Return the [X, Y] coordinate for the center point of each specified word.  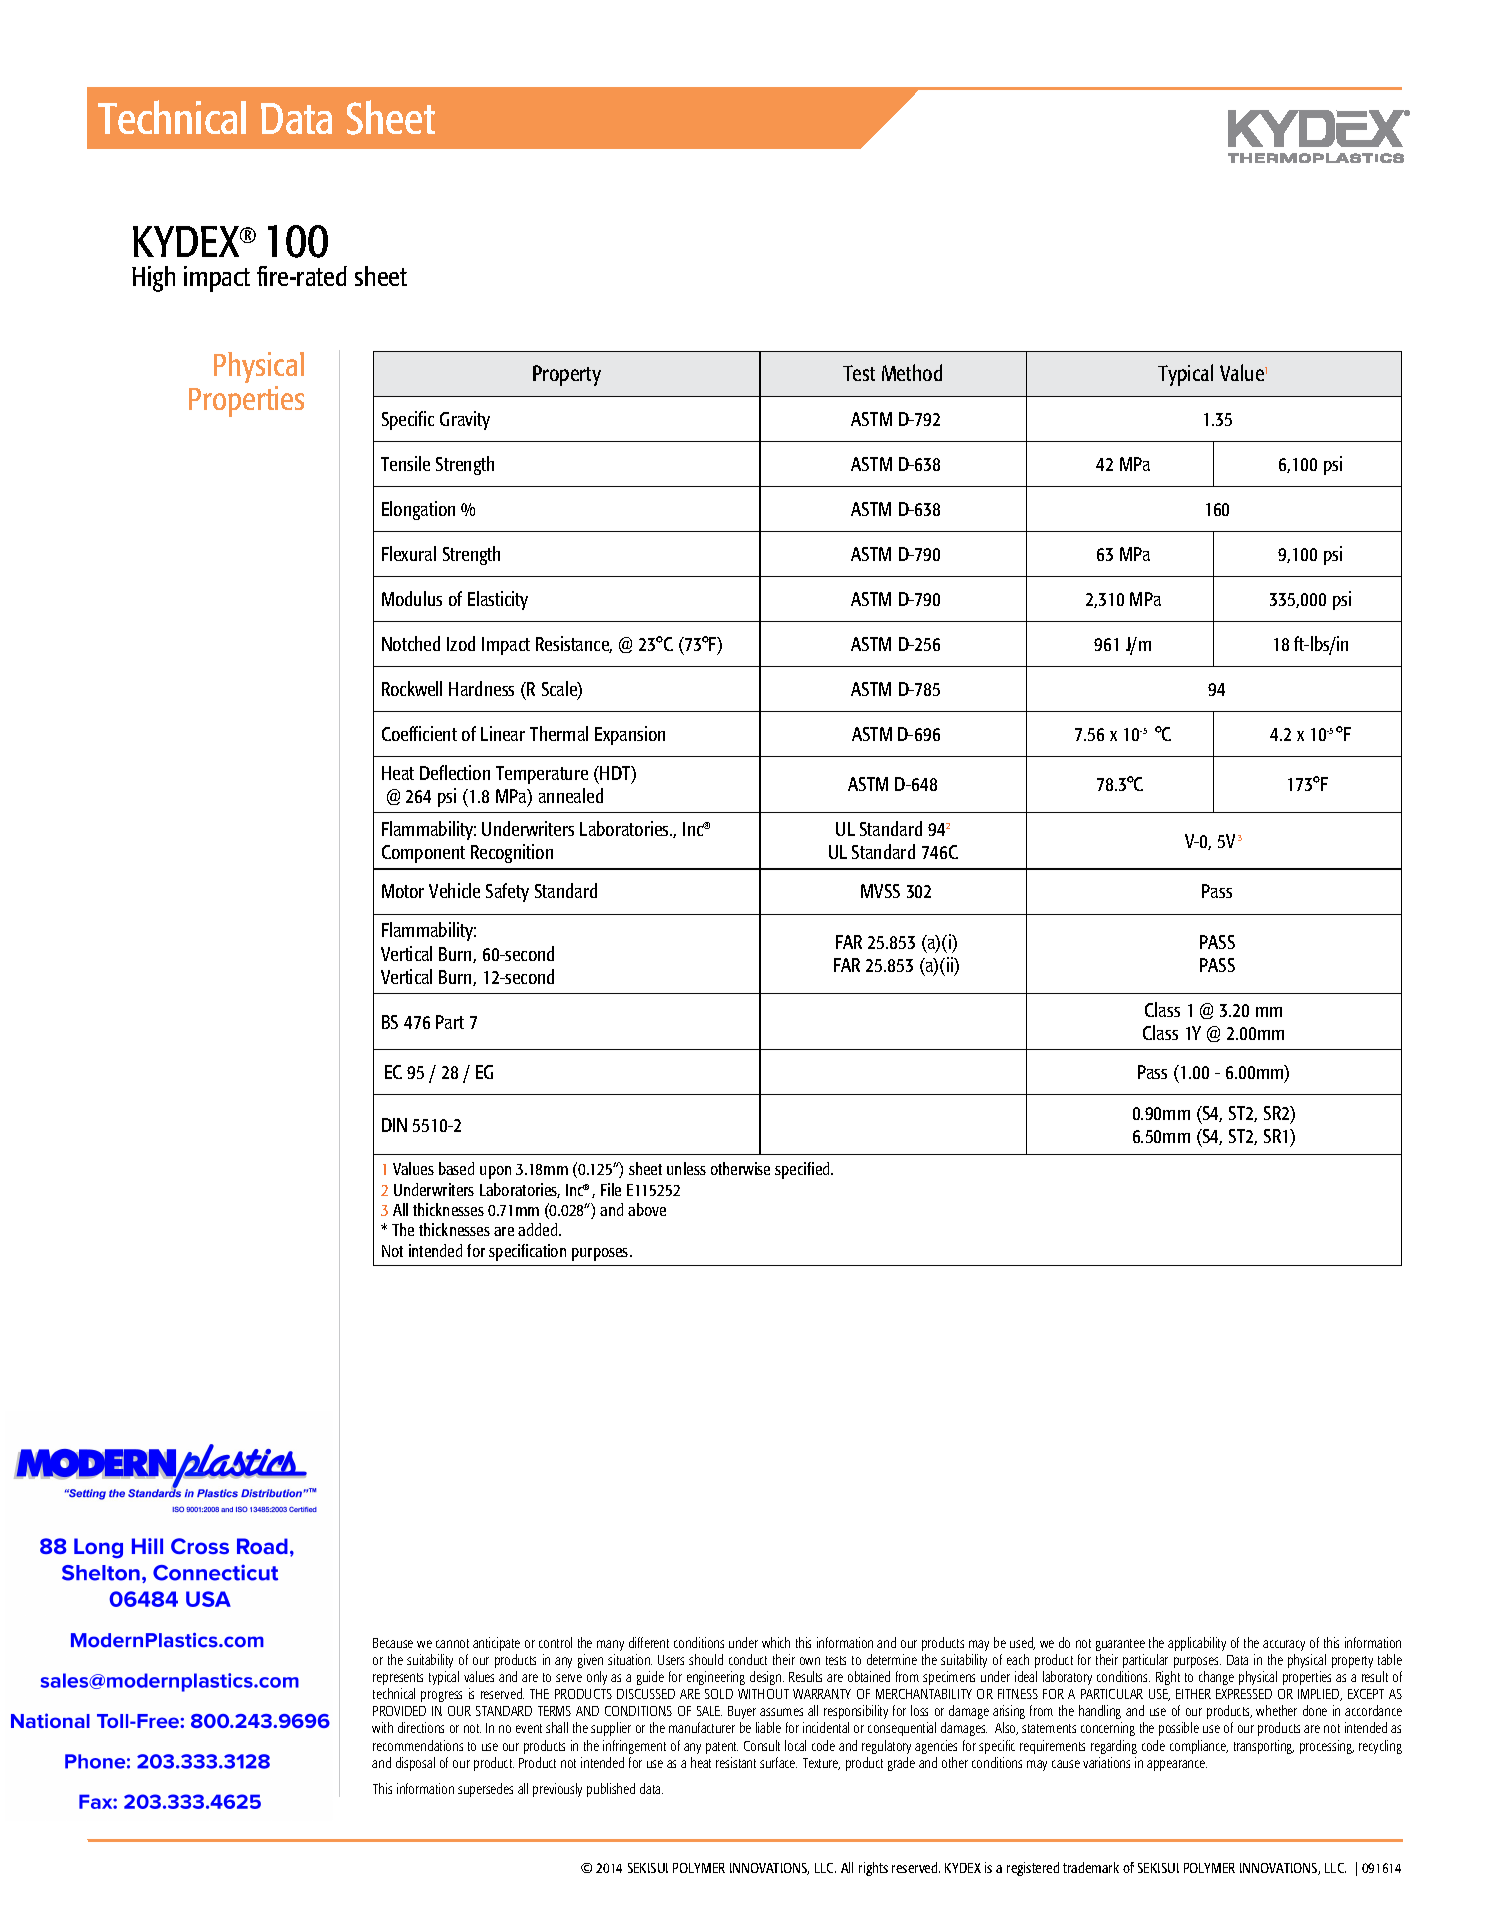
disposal [415, 1764]
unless [686, 1168]
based [456, 1168]
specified [803, 1170]
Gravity [465, 420]
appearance [1177, 1765]
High [153, 279]
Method [912, 372]
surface [778, 1762]
